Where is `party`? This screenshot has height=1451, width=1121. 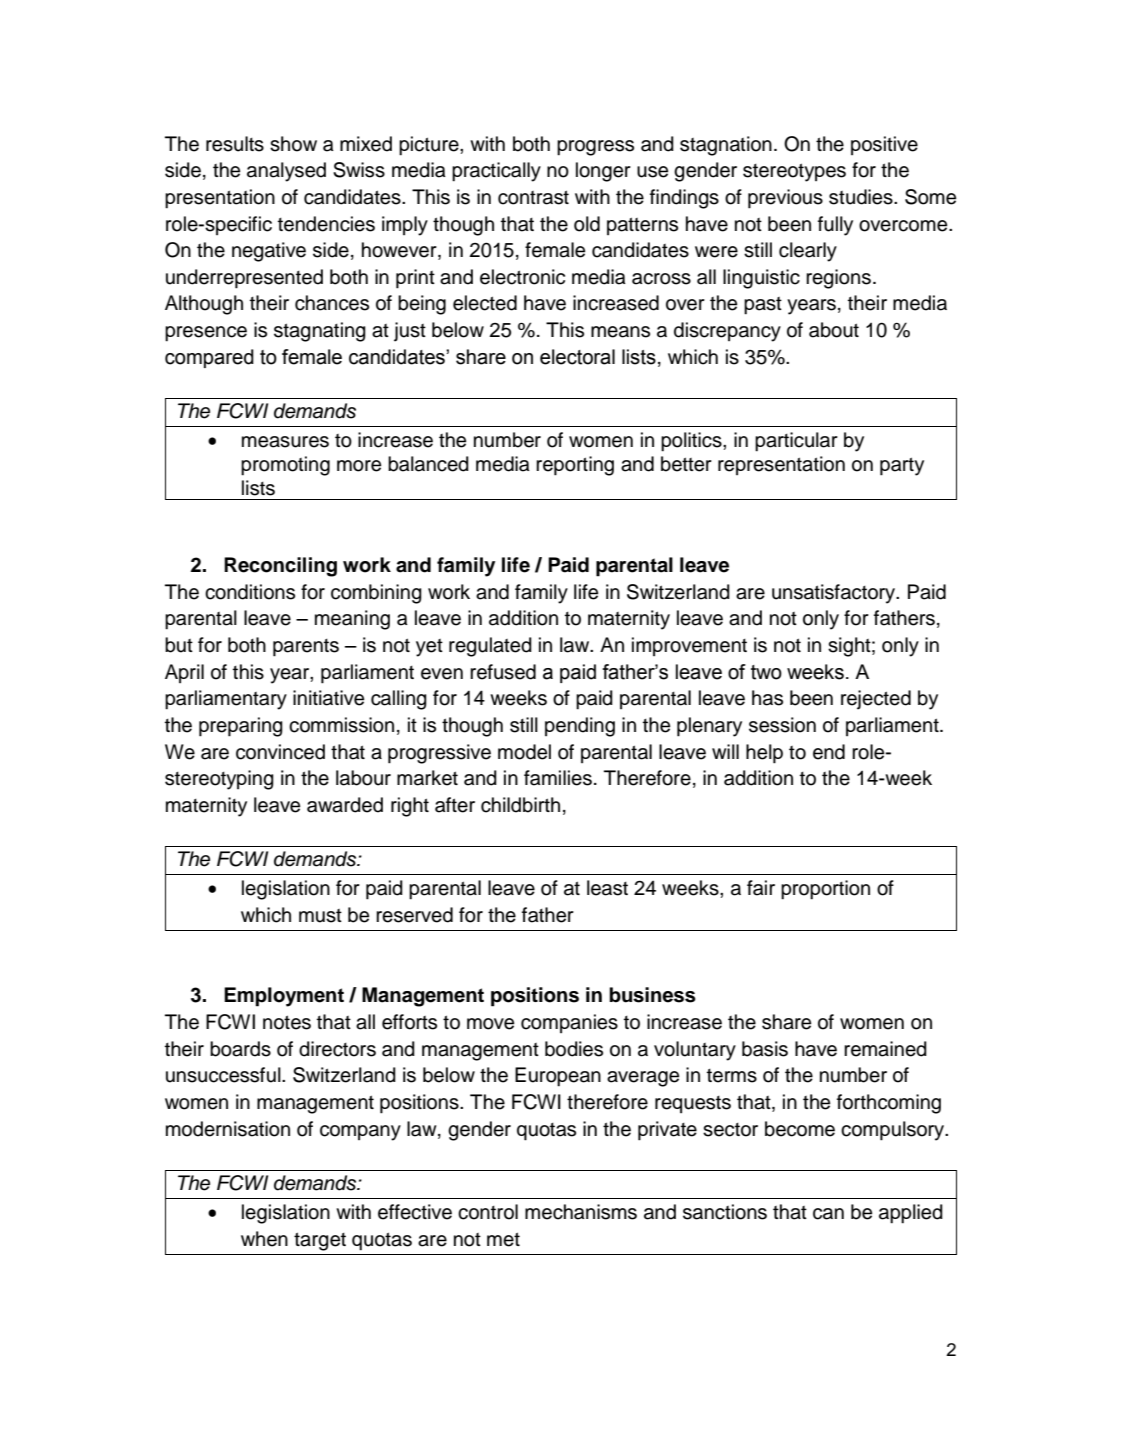
party is located at coordinates (902, 466).
